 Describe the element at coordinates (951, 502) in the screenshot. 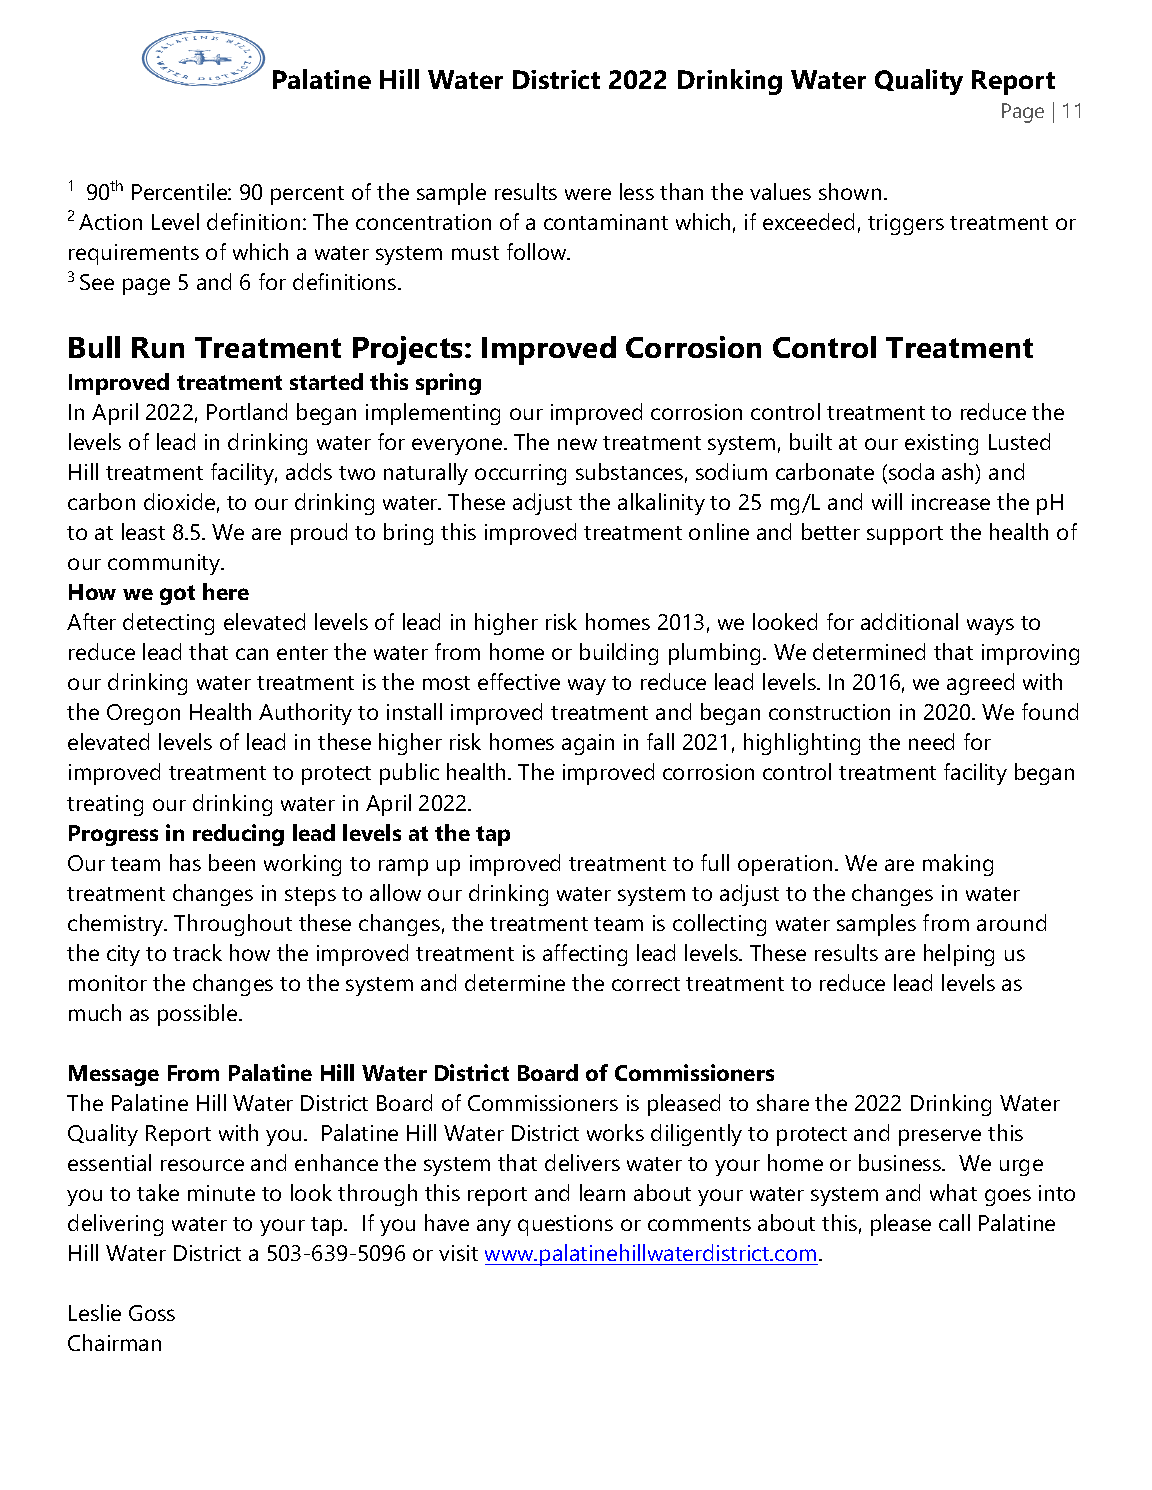

I see `increase` at that location.
